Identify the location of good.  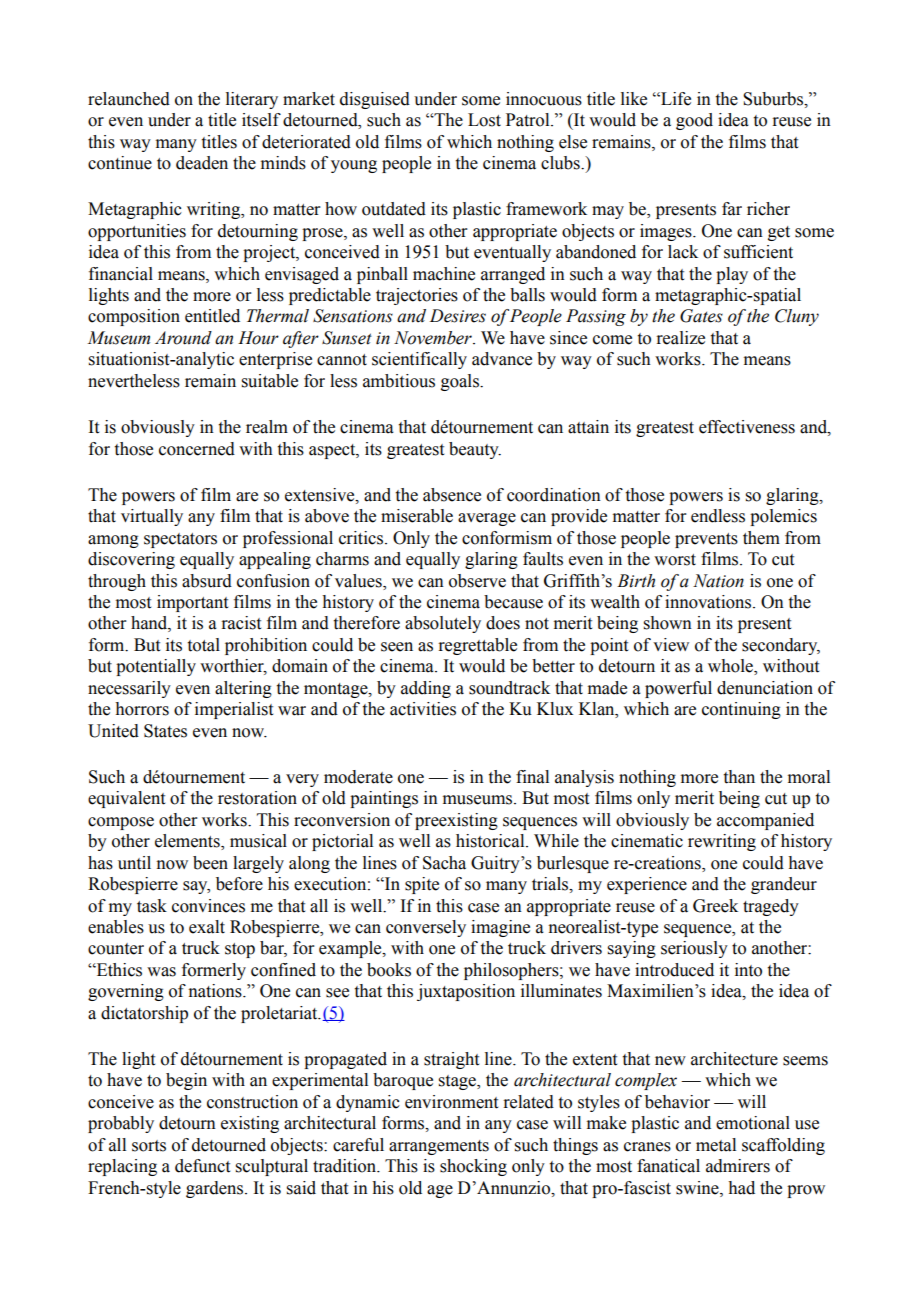
(694, 121).
